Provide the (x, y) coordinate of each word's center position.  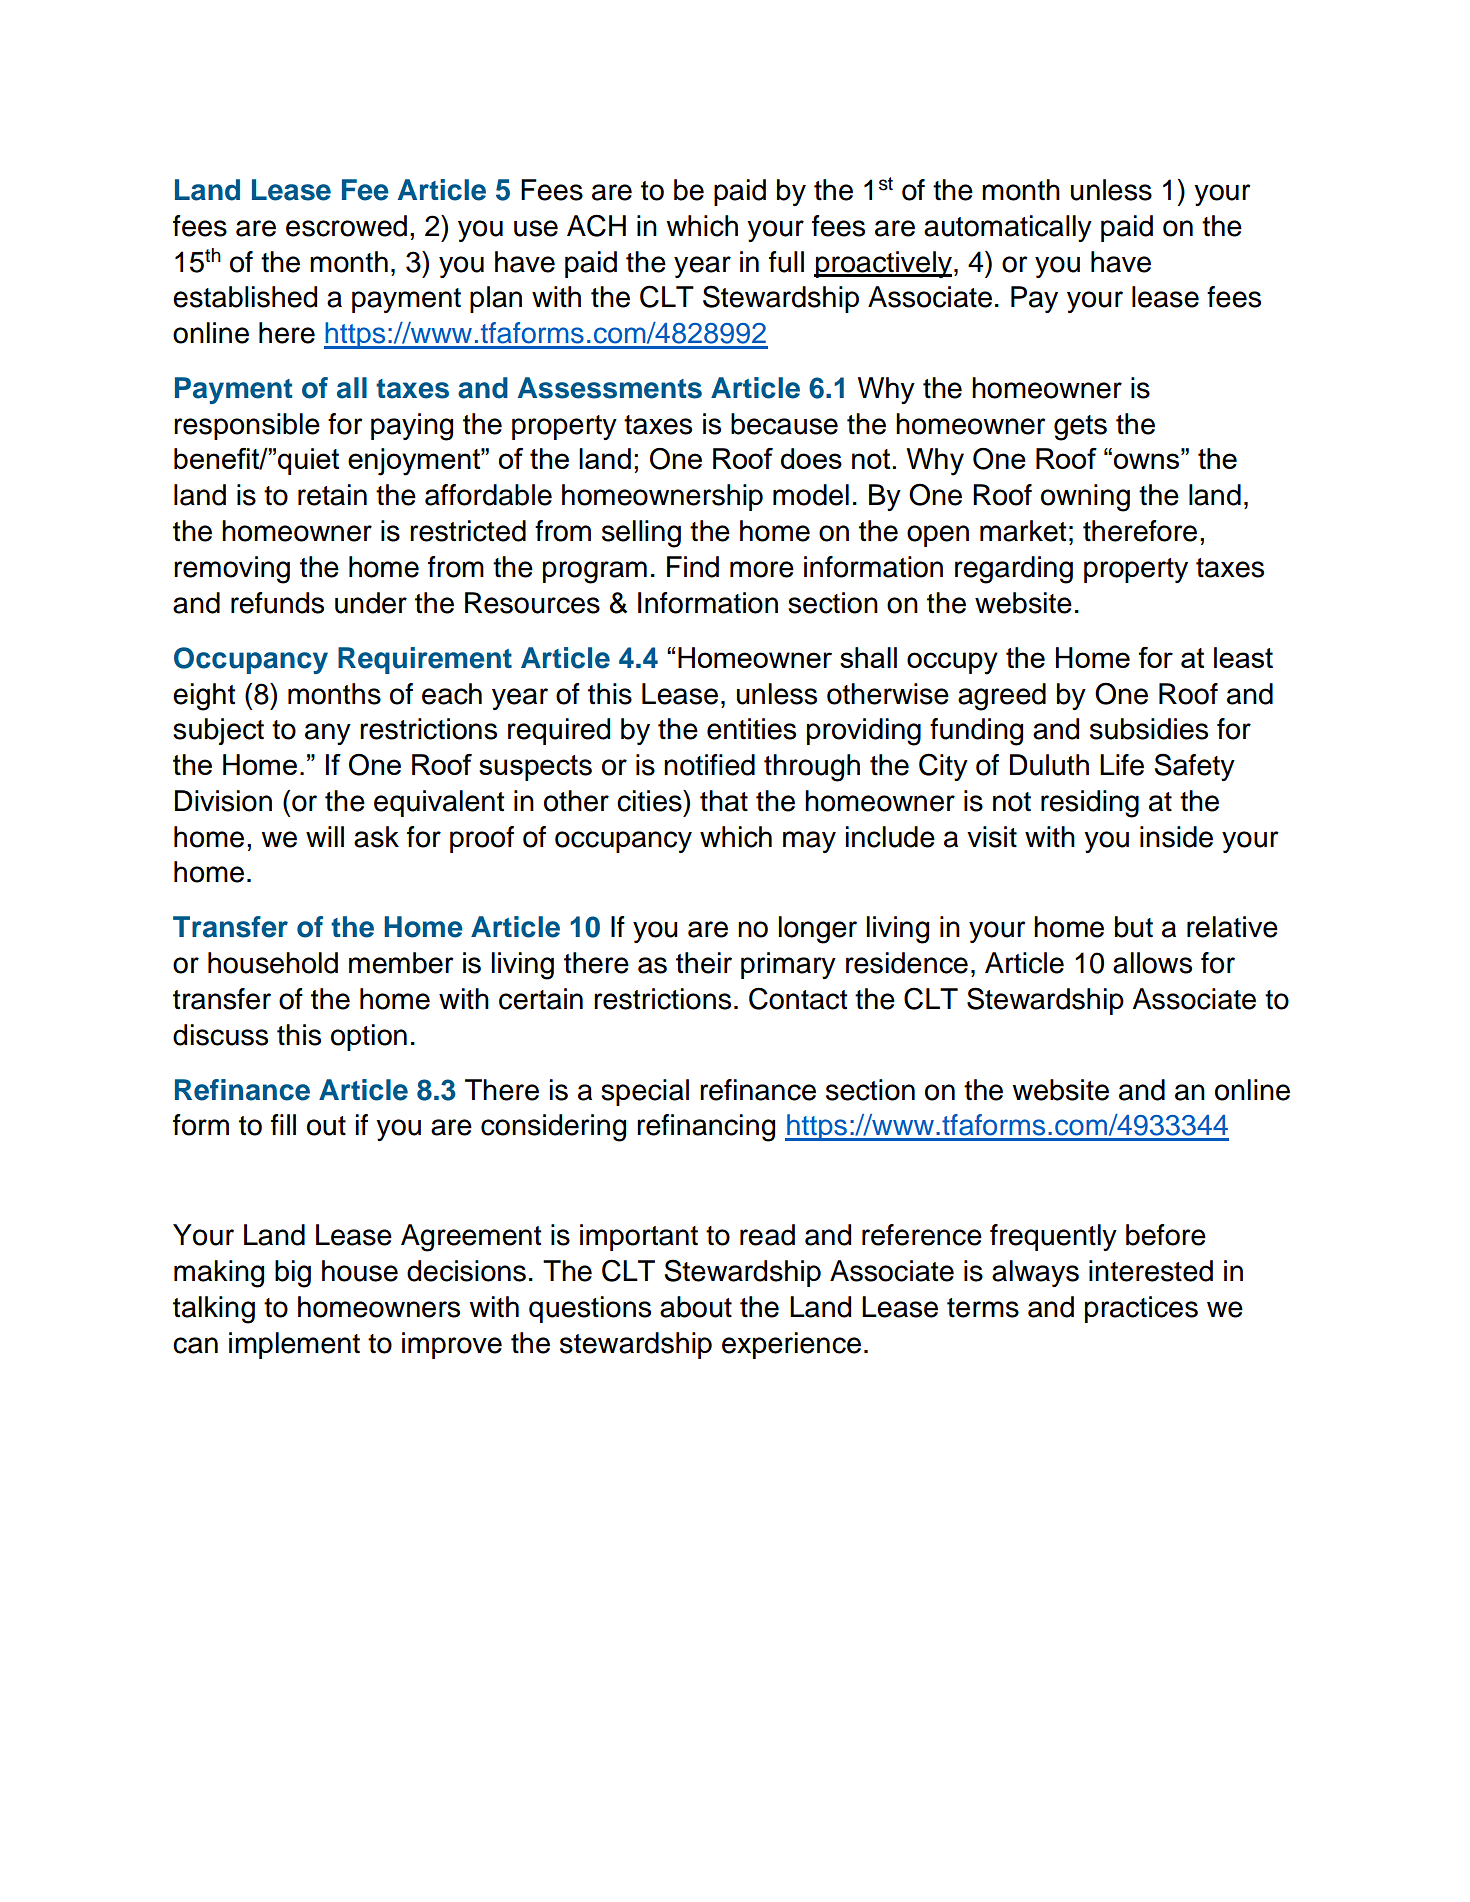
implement (294, 1345)
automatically (1008, 228)
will (325, 836)
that (724, 801)
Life (1122, 765)
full (786, 262)
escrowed (346, 226)
